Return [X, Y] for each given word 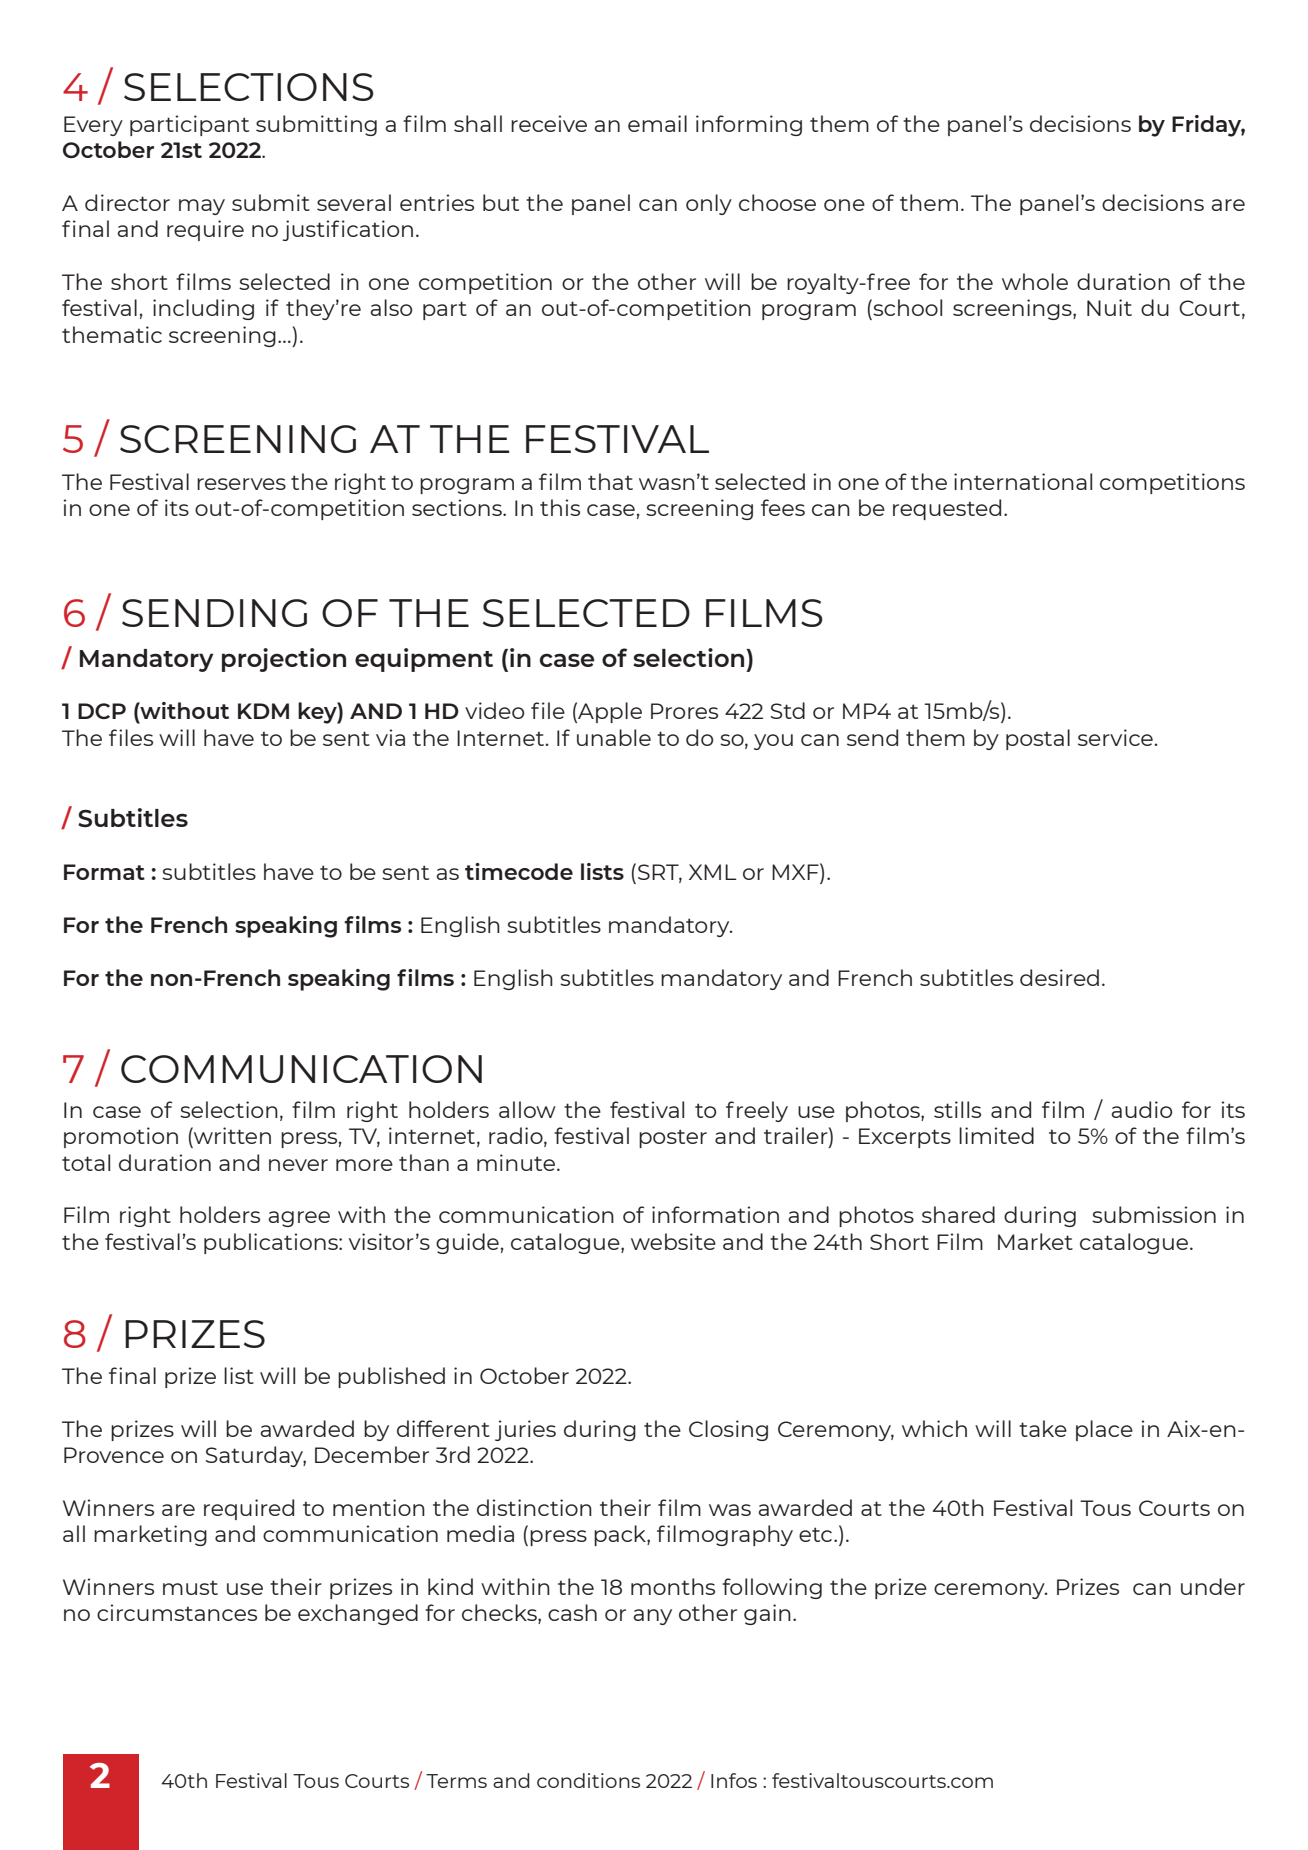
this [560, 507]
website [673, 1241]
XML [712, 872]
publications [272, 1243]
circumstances [177, 1612]
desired [1059, 977]
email [657, 123]
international [1023, 481]
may [202, 207]
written [231, 1137]
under [1213, 1586]
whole [1035, 281]
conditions [588, 1780]
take [1043, 1428]
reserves [241, 484]
